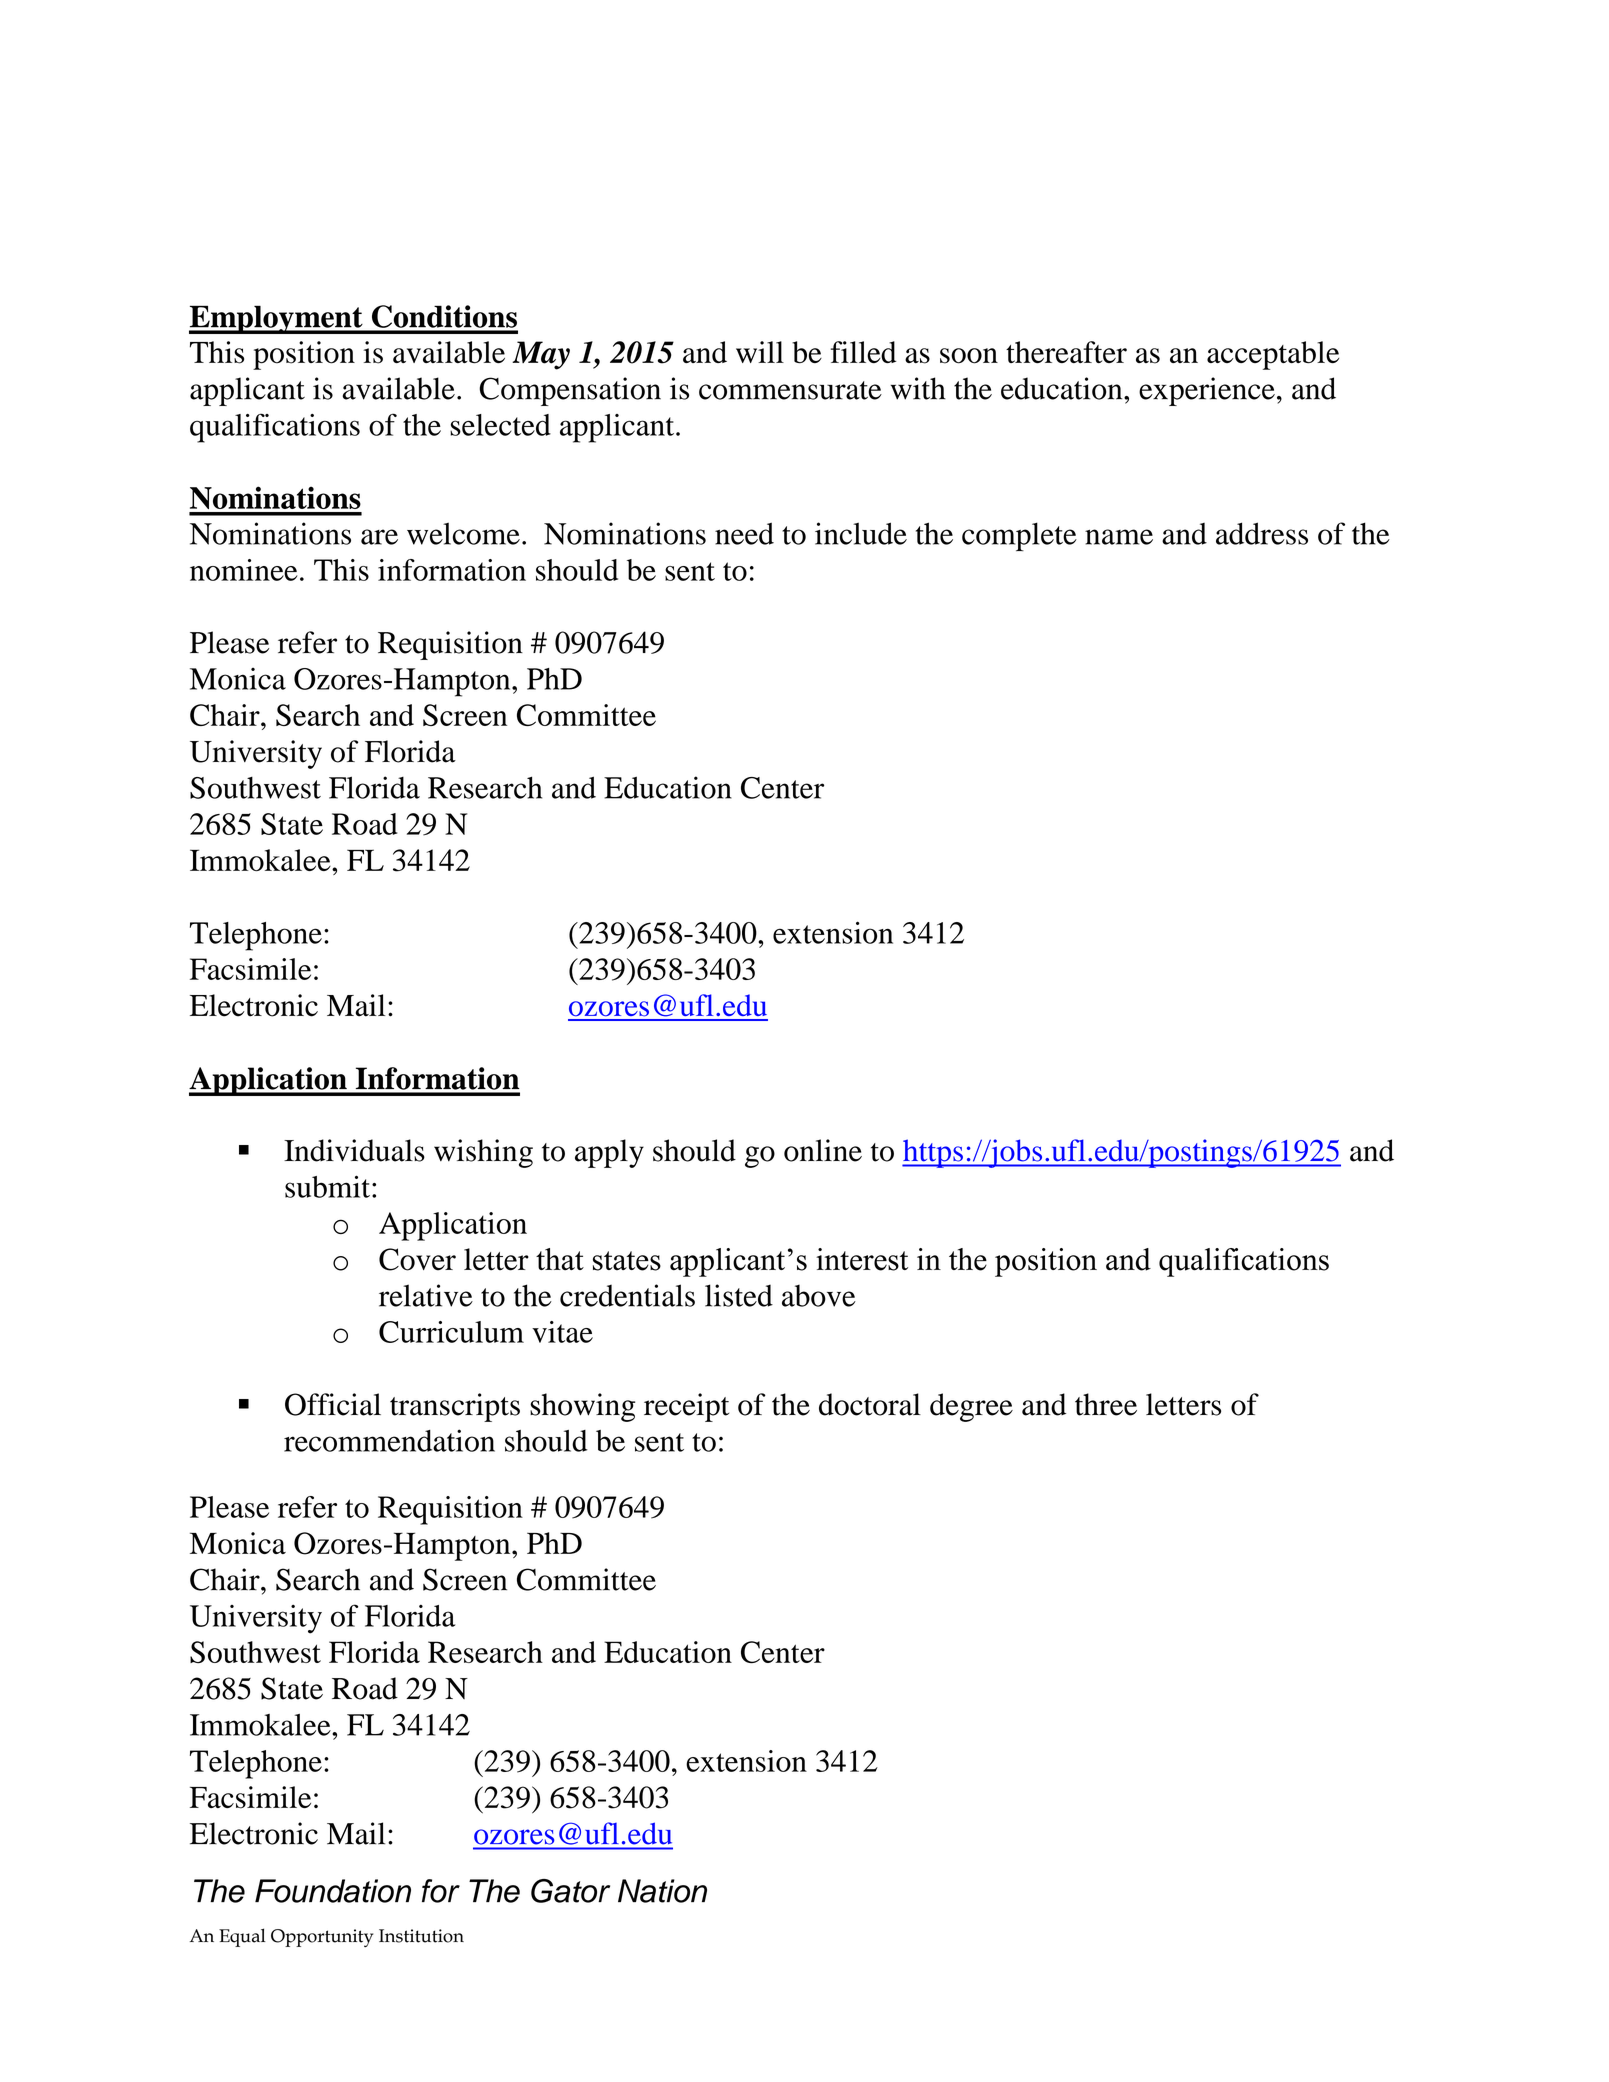  What do you see at coordinates (333, 1891) in the screenshot?
I see `Foundation` at bounding box center [333, 1891].
